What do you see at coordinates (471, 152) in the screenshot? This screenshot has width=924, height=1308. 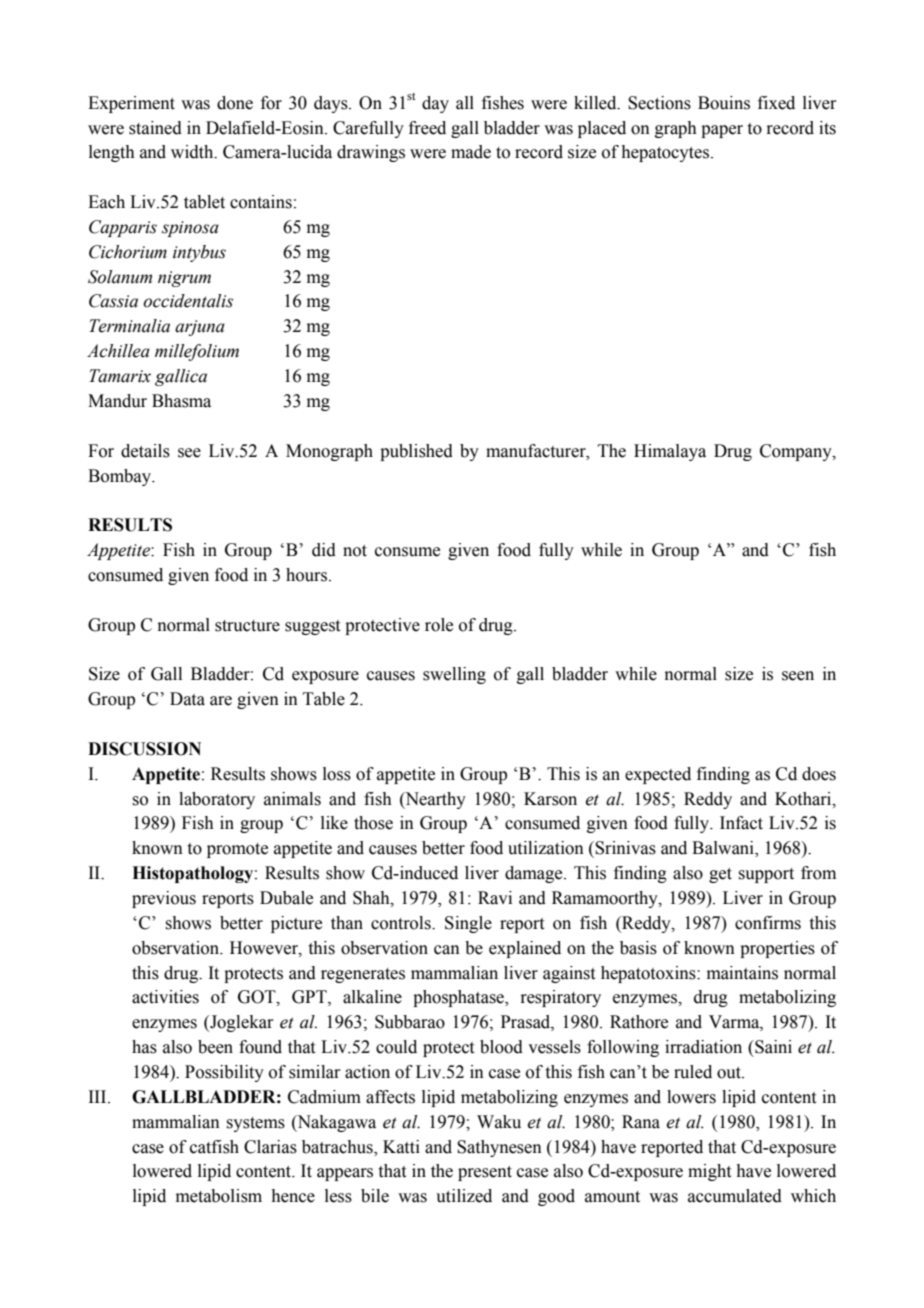 I see `made` at bounding box center [471, 152].
